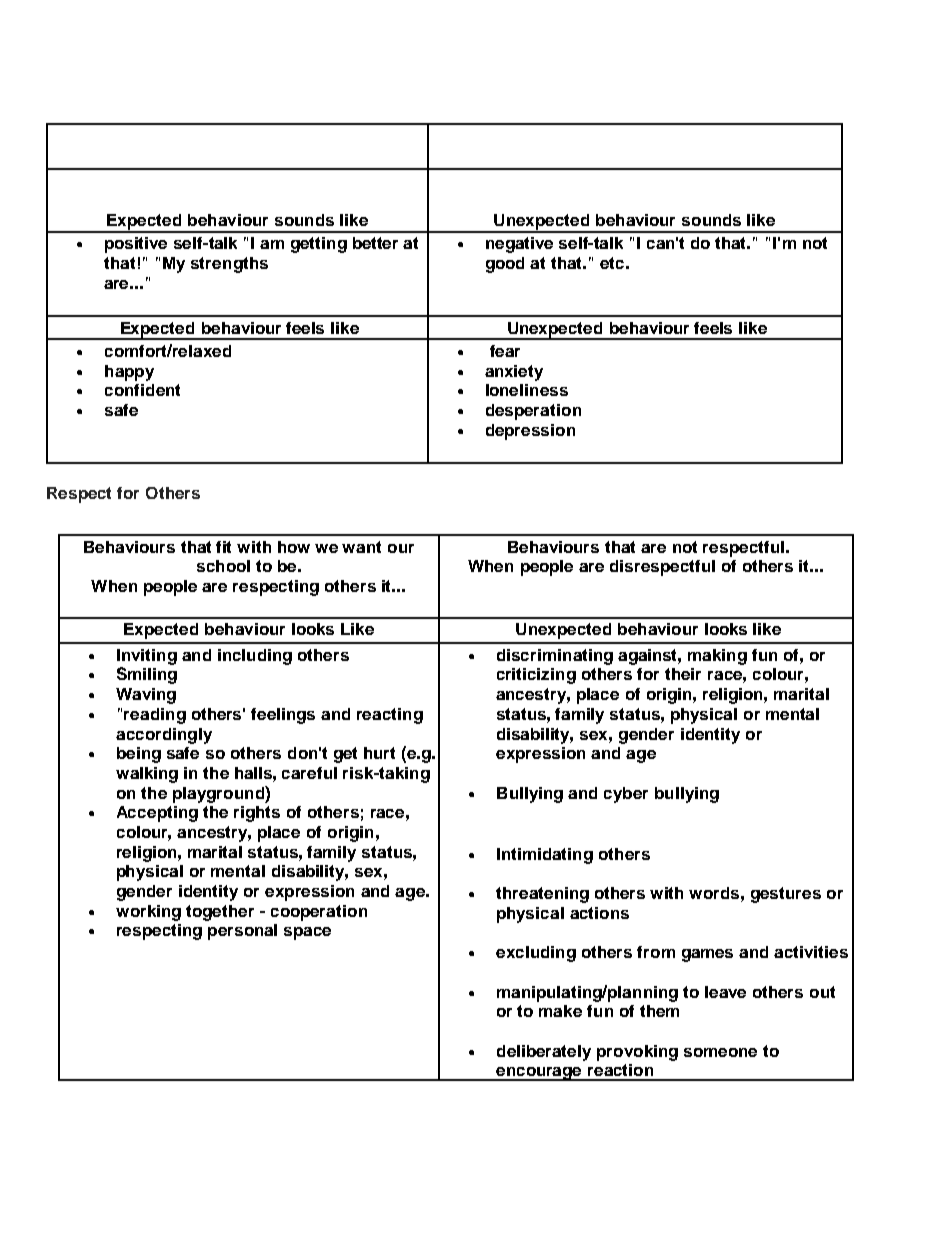 The image size is (952, 1233). Describe the element at coordinates (544, 1053) in the screenshot. I see `deliberately` at that location.
